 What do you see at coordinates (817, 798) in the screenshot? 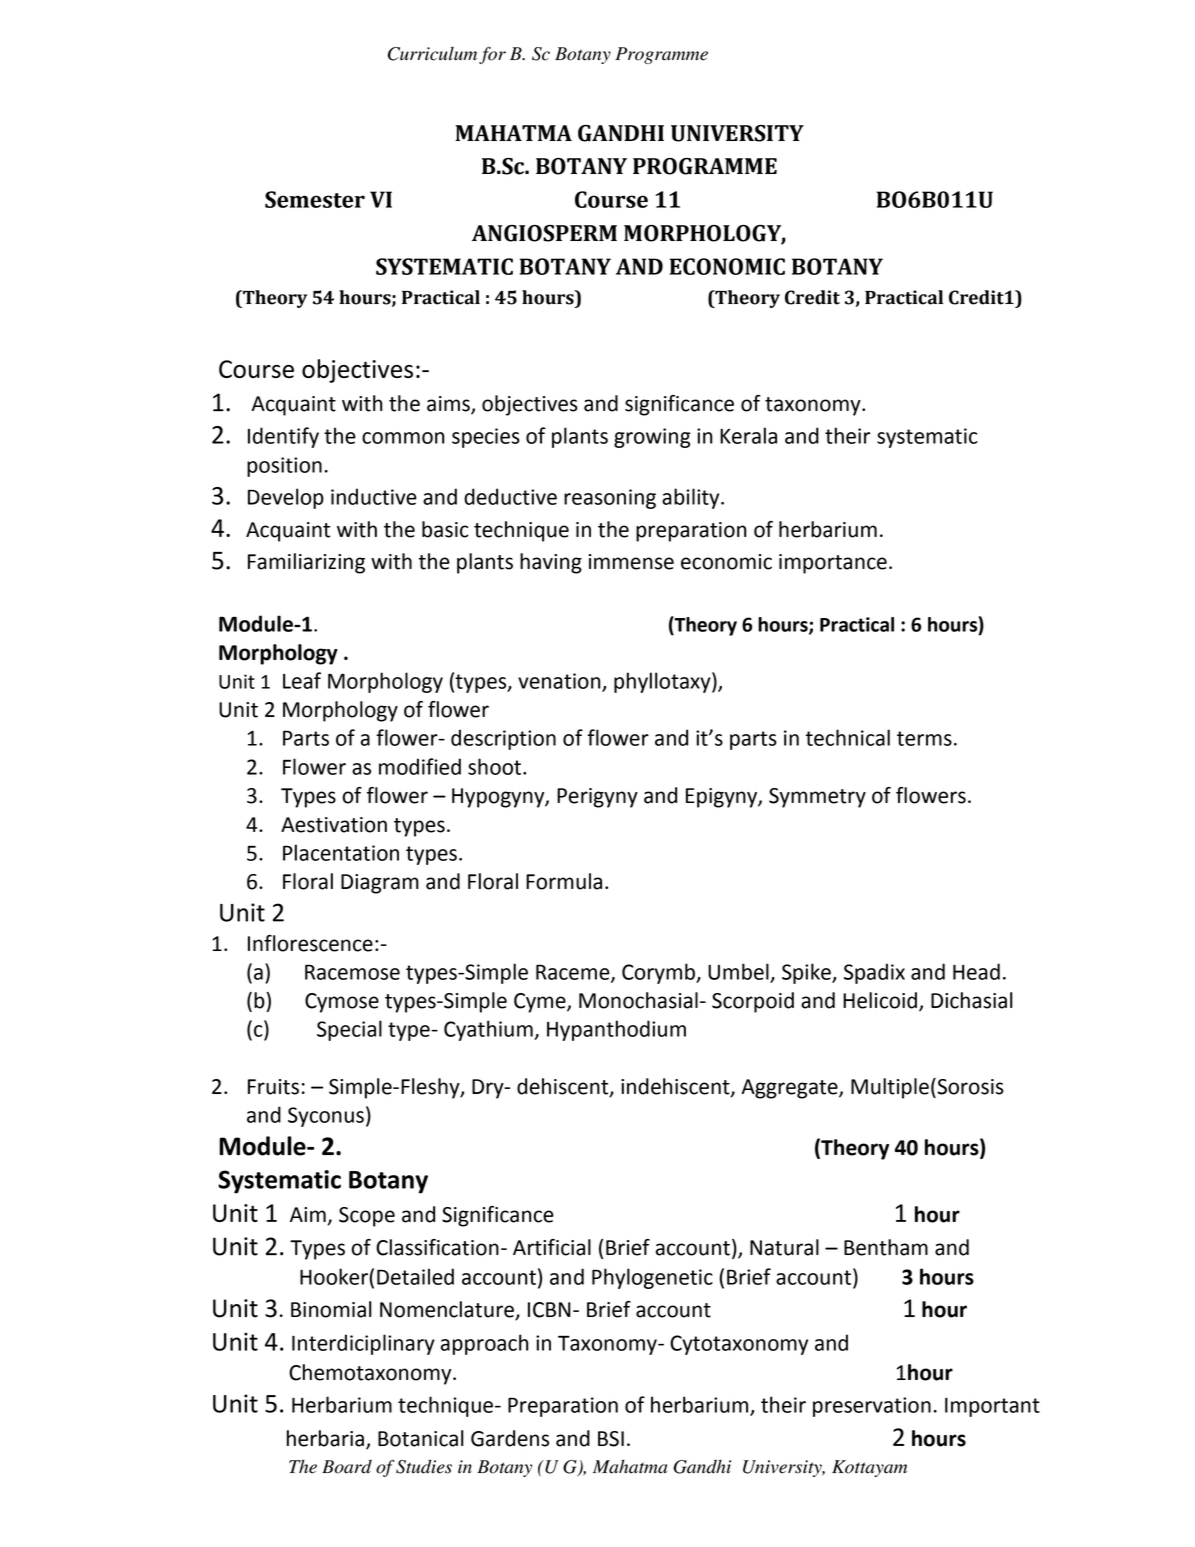
I see `Symmetry` at bounding box center [817, 798].
